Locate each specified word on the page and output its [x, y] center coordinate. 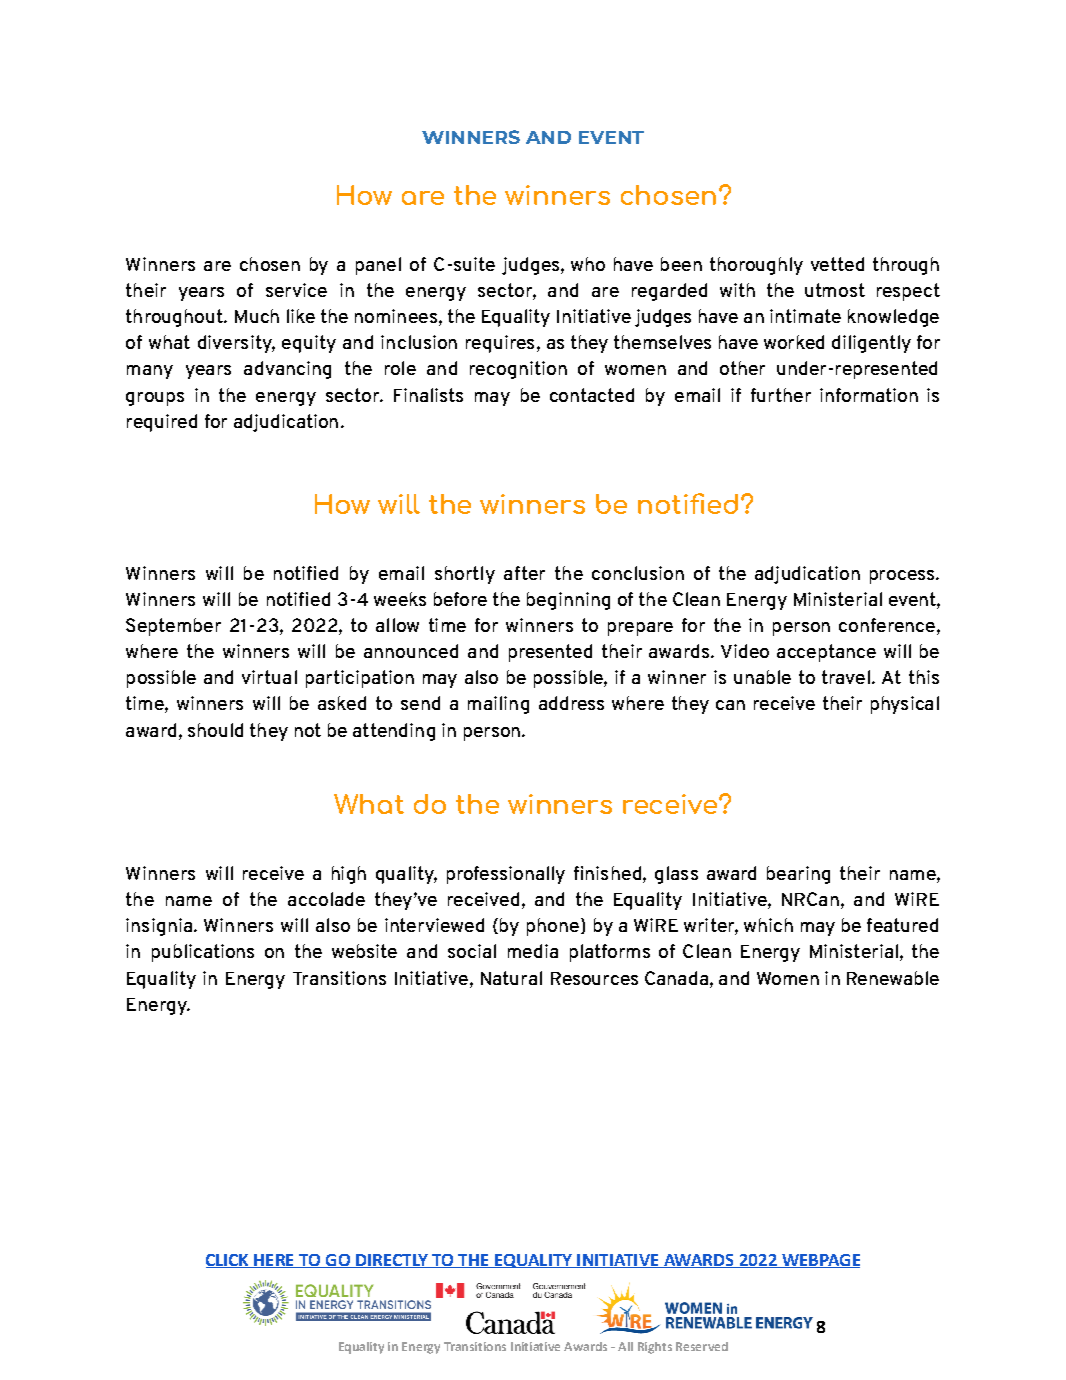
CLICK [228, 1261]
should [215, 730]
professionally [506, 875]
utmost [835, 290]
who [588, 264]
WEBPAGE [820, 1261]
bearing [798, 875]
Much [257, 316]
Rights [655, 1348]
